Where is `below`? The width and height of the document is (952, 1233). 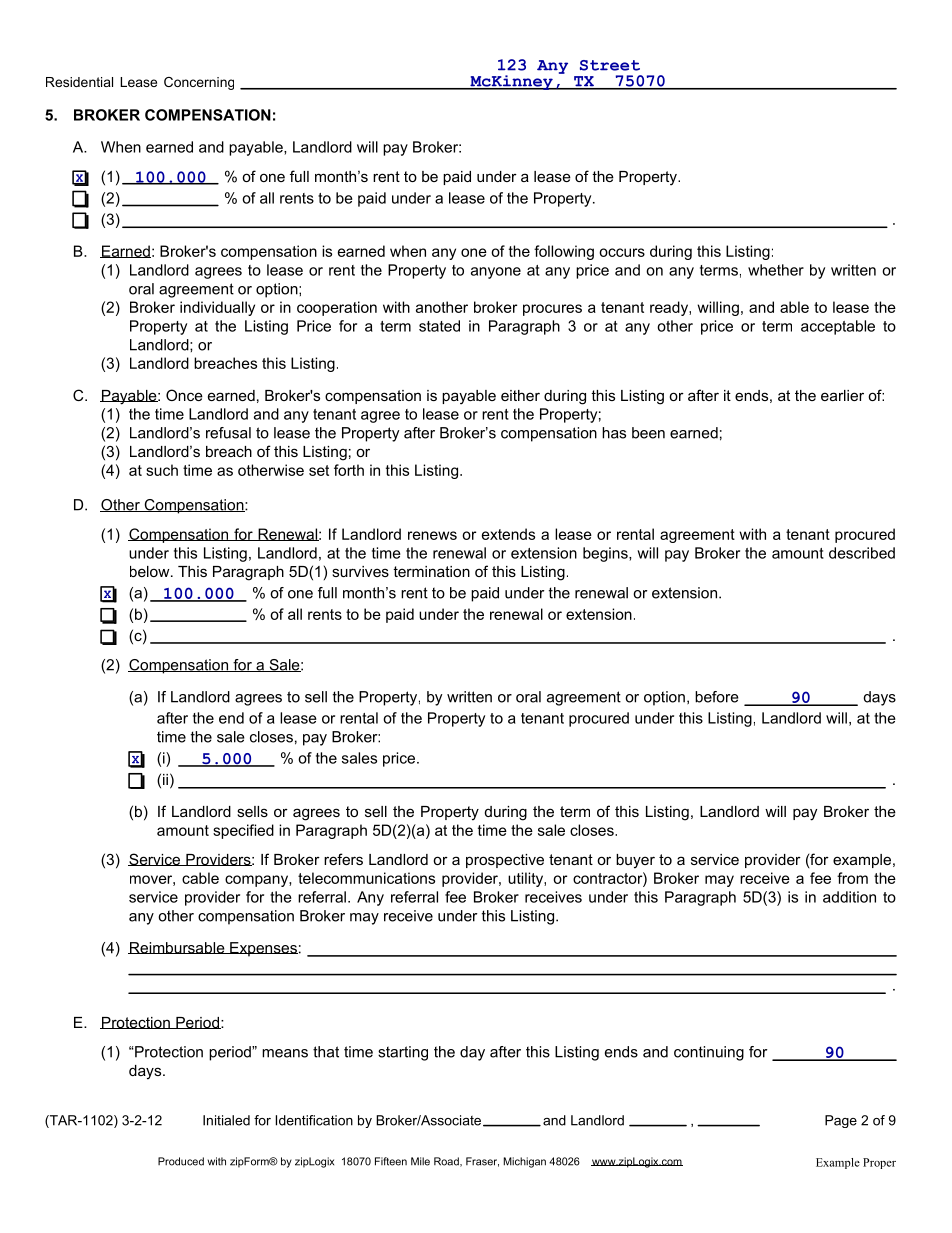 below is located at coordinates (151, 571).
